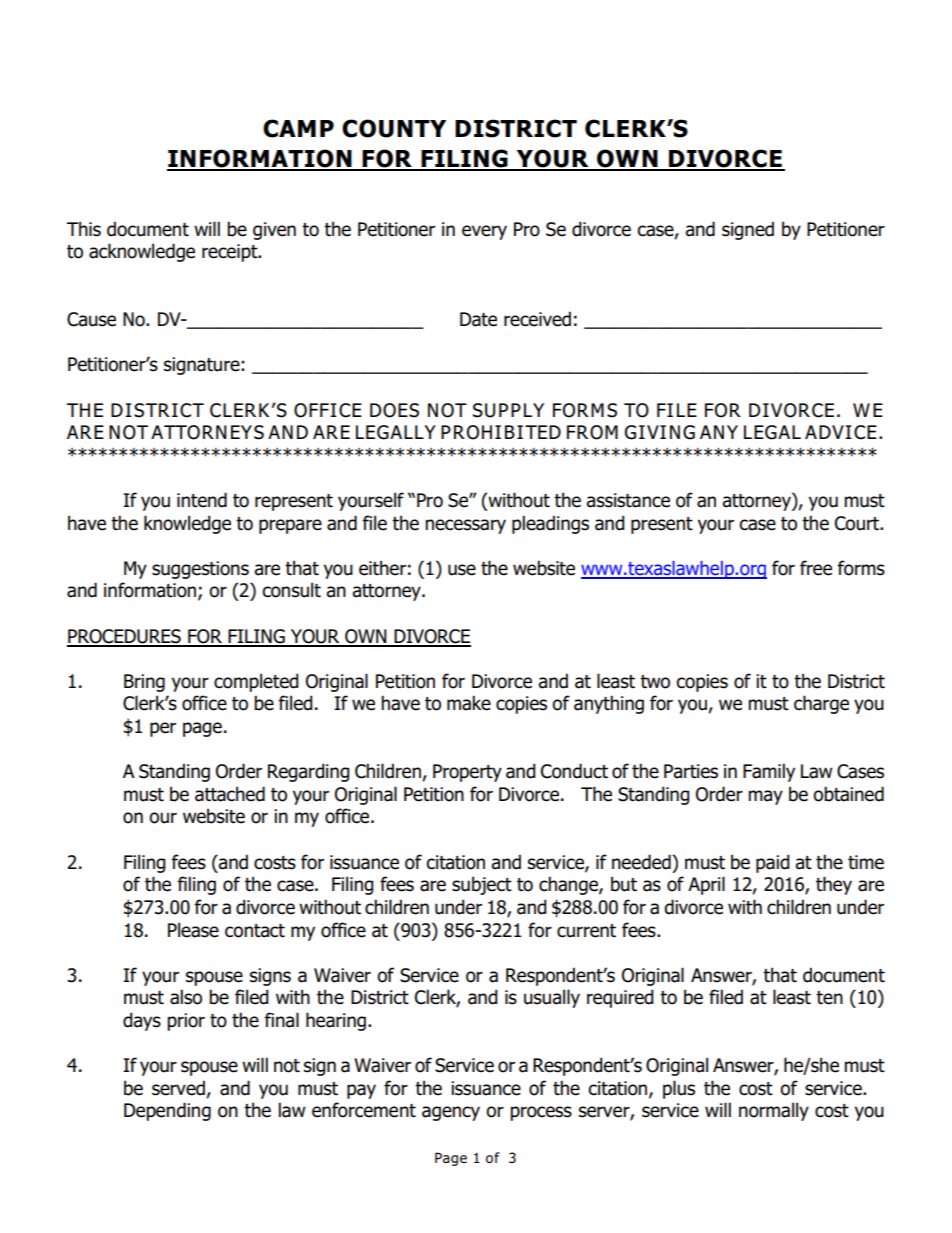  I want to click on Property, so click(467, 773).
